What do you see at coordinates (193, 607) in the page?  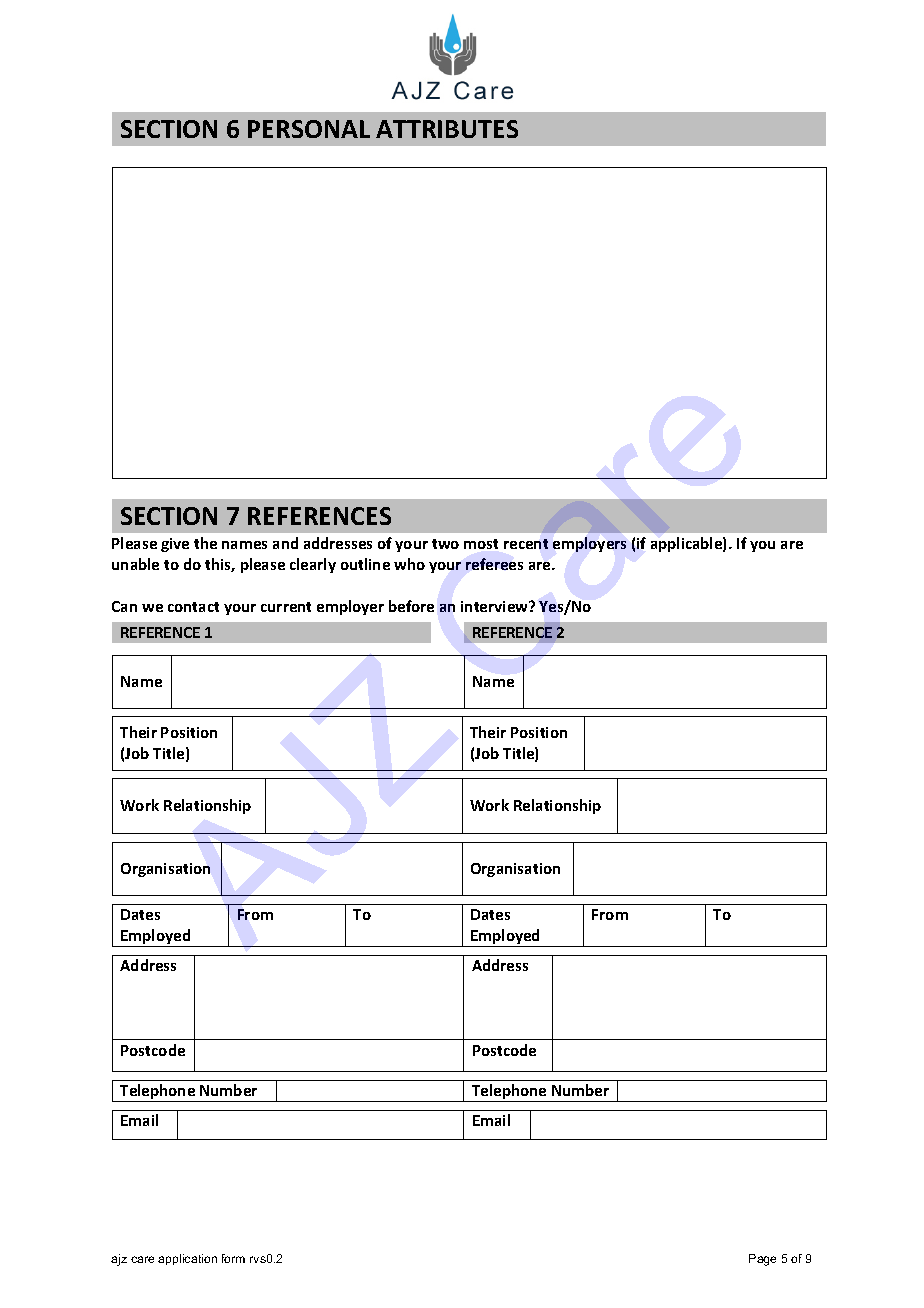 I see `contact` at bounding box center [193, 607].
